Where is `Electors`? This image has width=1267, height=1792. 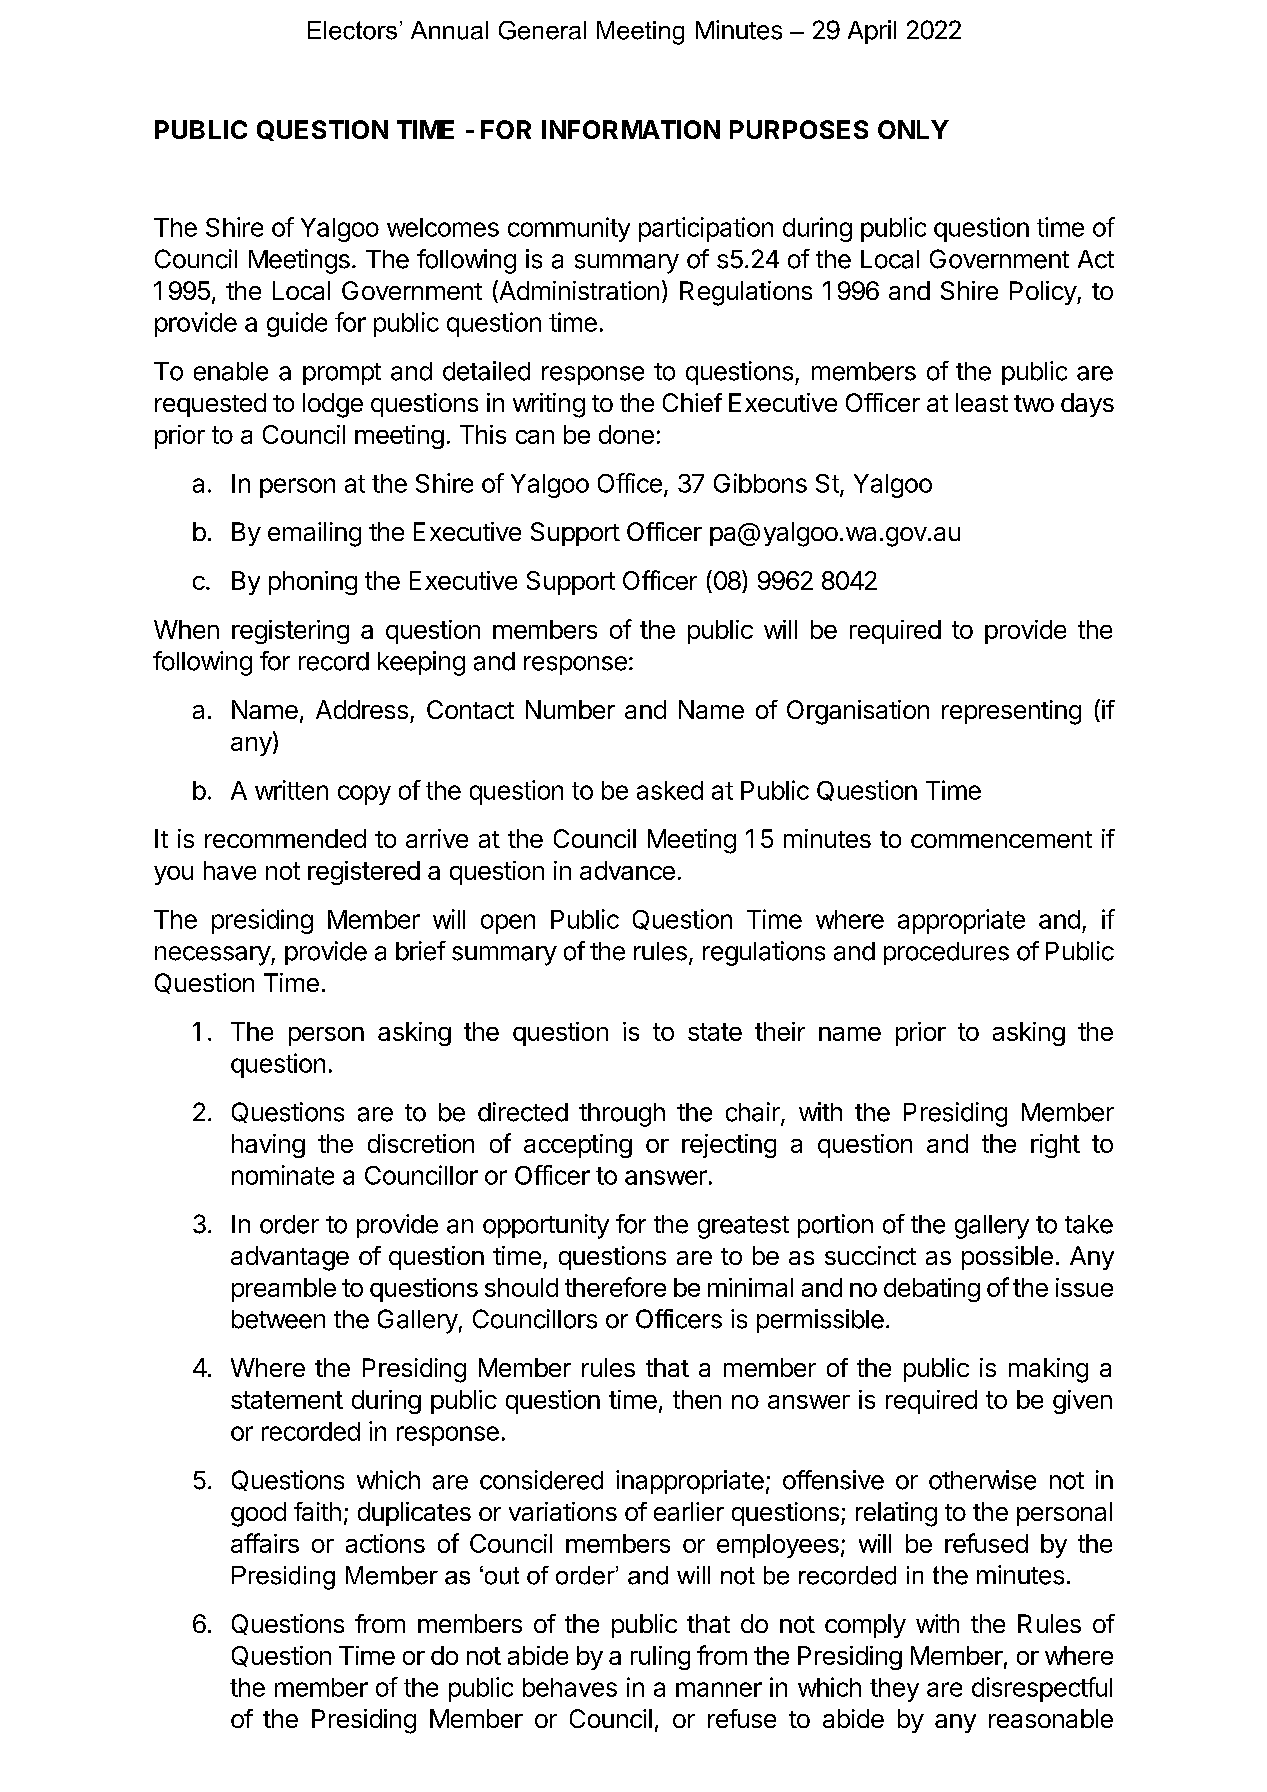 Electors is located at coordinates (352, 30).
